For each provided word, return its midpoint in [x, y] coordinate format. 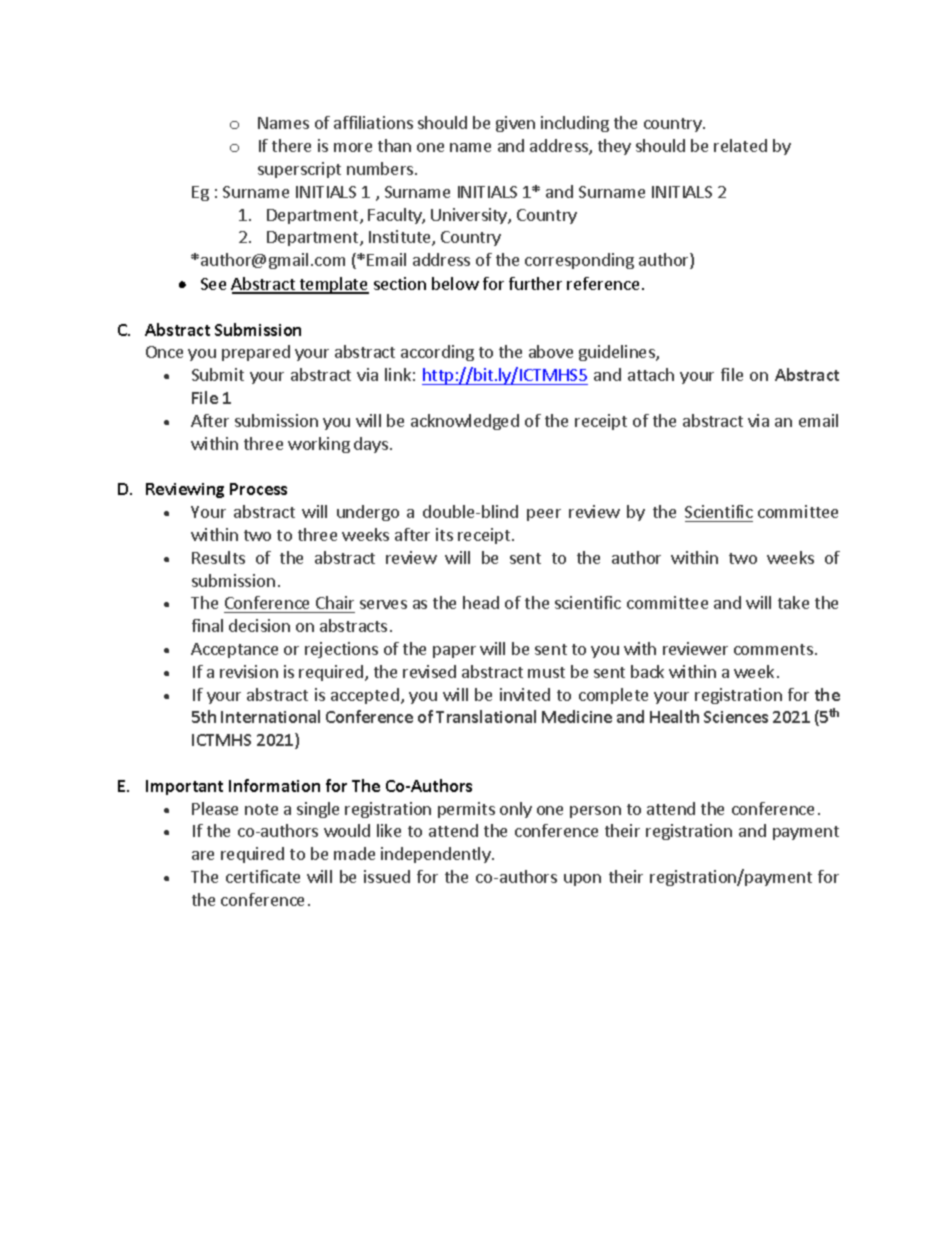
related [740, 145]
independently [437, 855]
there [291, 145]
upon [582, 880]
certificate [263, 876]
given [515, 124]
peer [544, 515]
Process [258, 489]
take [793, 602]
